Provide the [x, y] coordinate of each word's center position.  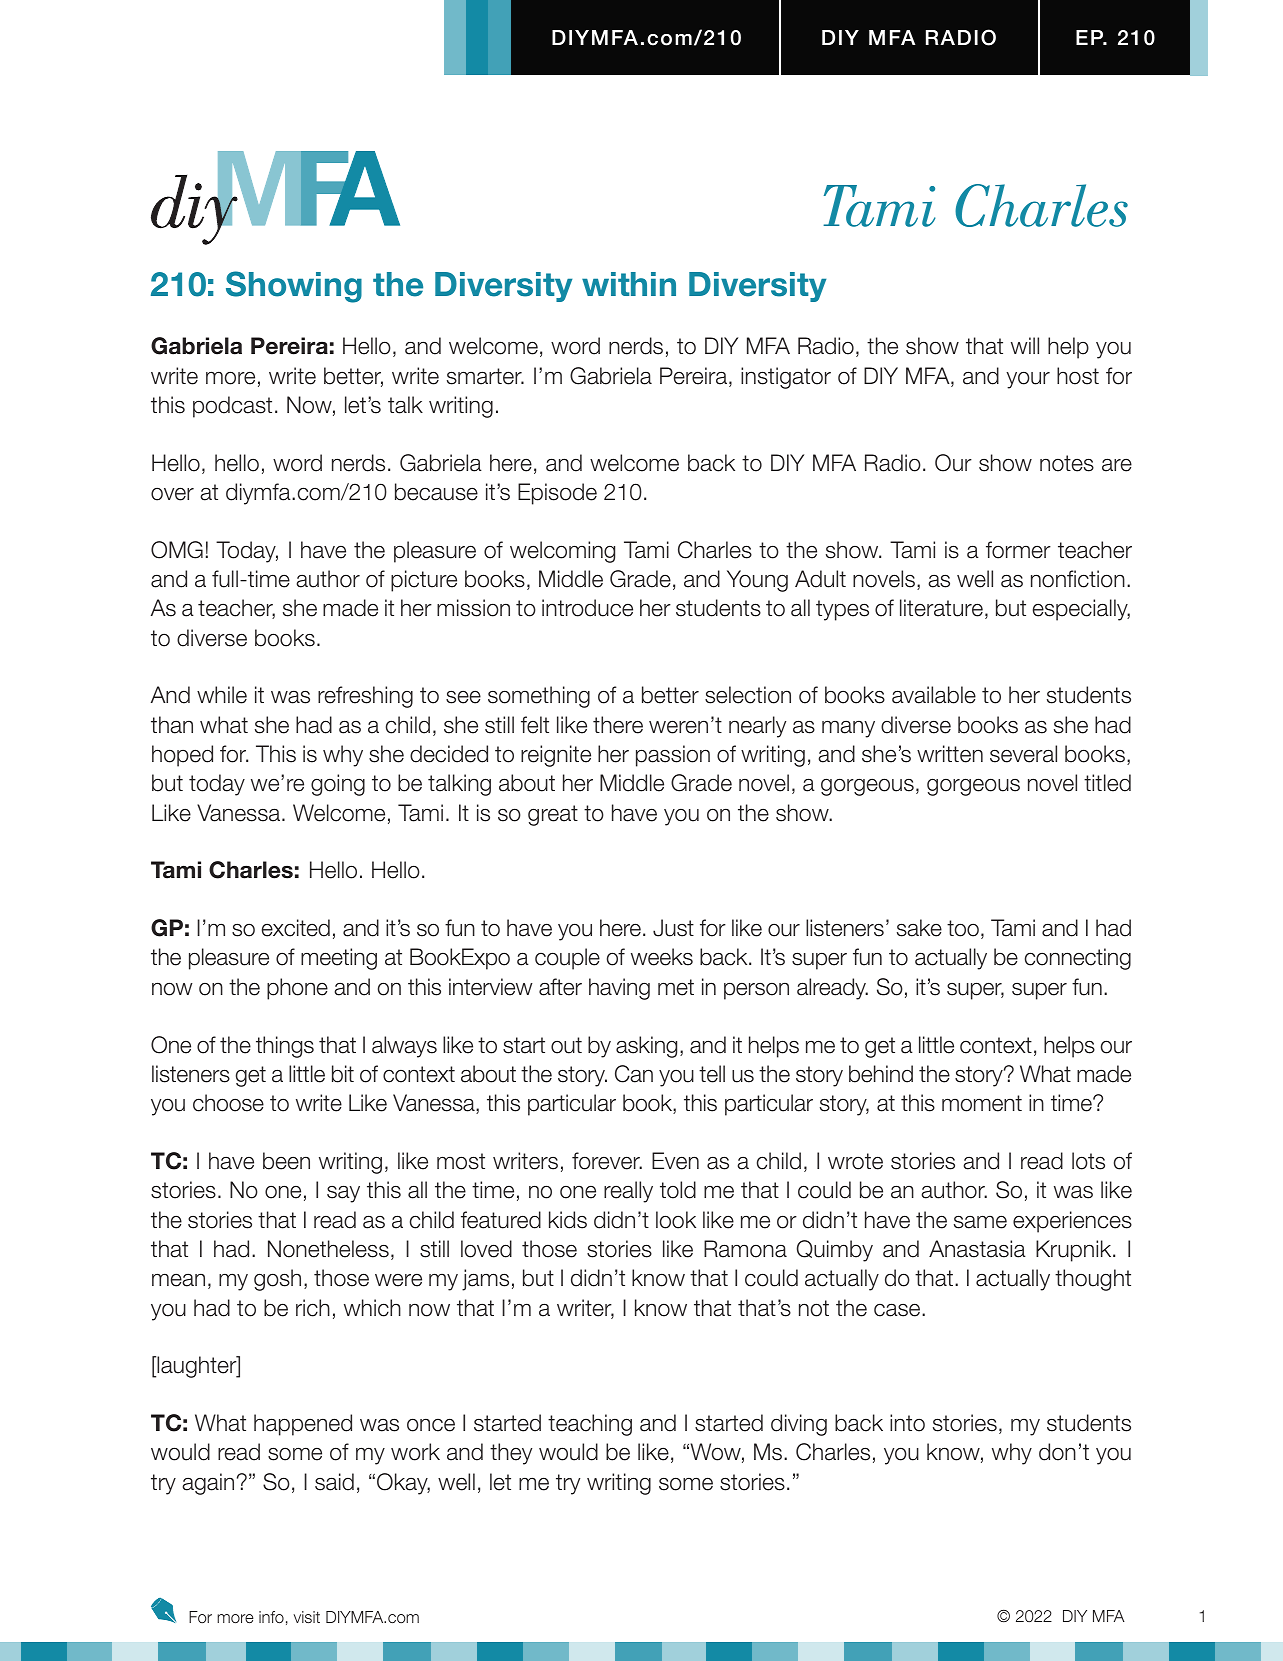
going [338, 785]
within [629, 284]
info [271, 1617]
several [1023, 754]
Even [675, 1161]
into [907, 1423]
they [511, 1454]
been [286, 1161]
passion [673, 756]
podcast [232, 407]
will [1025, 345]
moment [982, 1103]
